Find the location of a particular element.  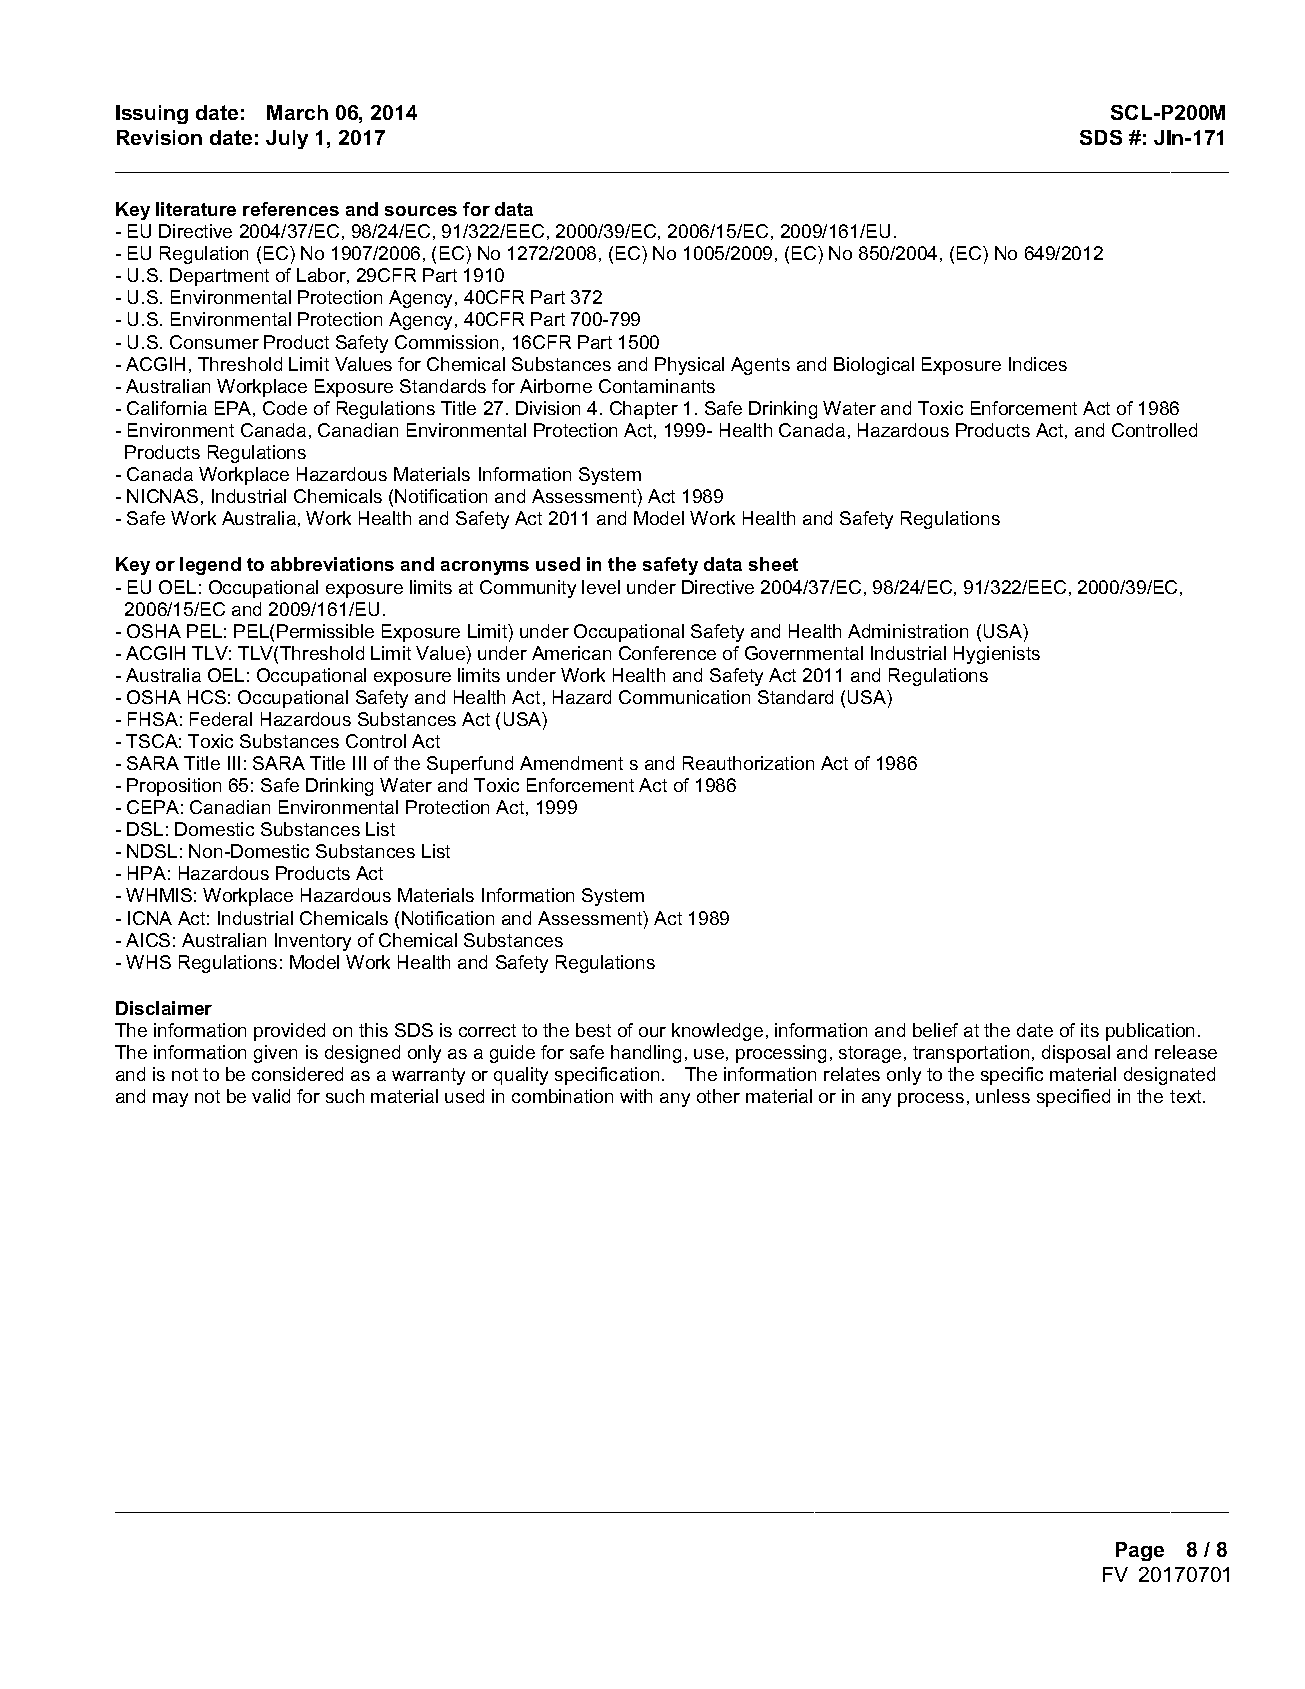

specified is located at coordinates (1073, 1098).
